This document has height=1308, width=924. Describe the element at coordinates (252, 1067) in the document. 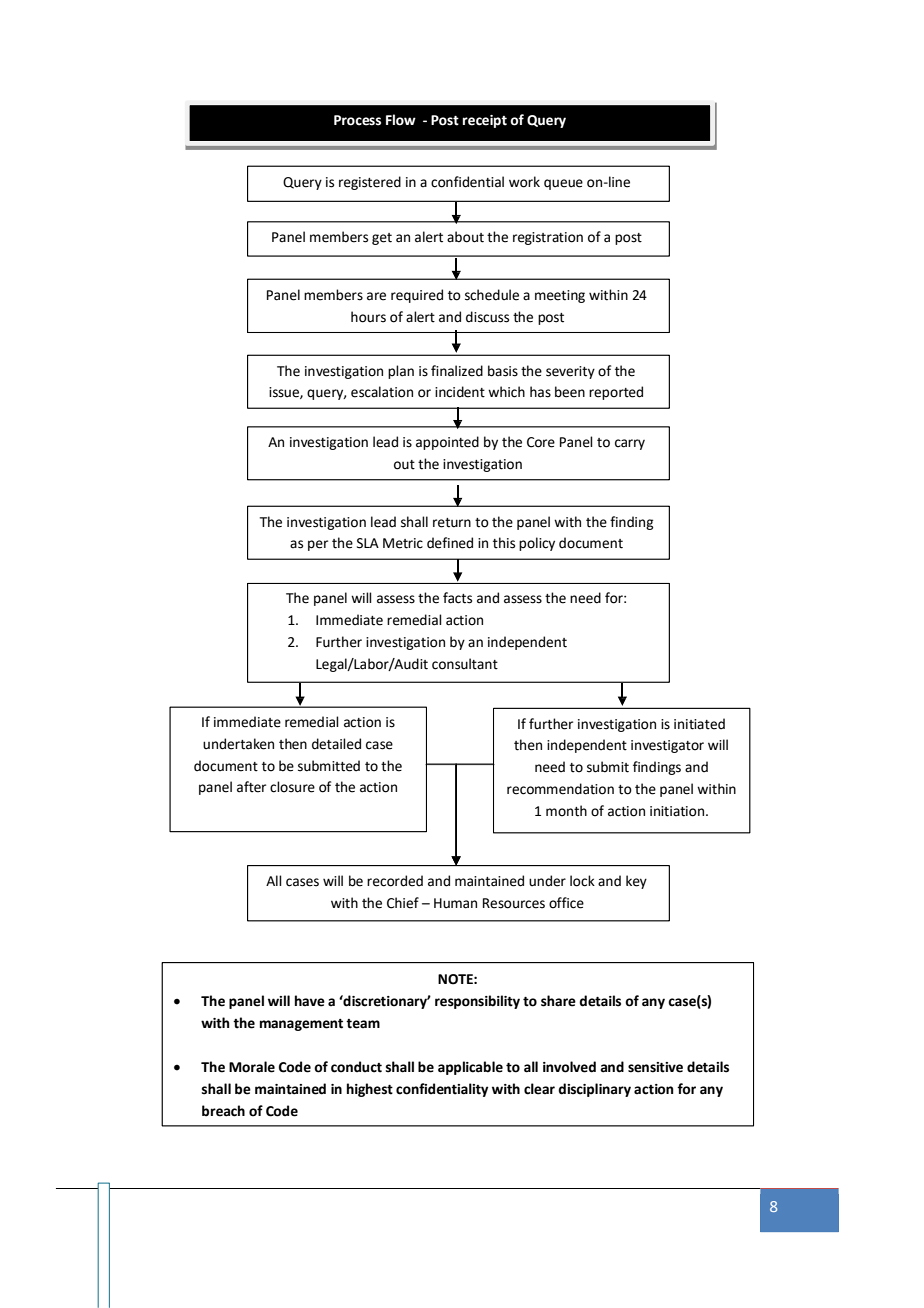

I see `Morale` at that location.
